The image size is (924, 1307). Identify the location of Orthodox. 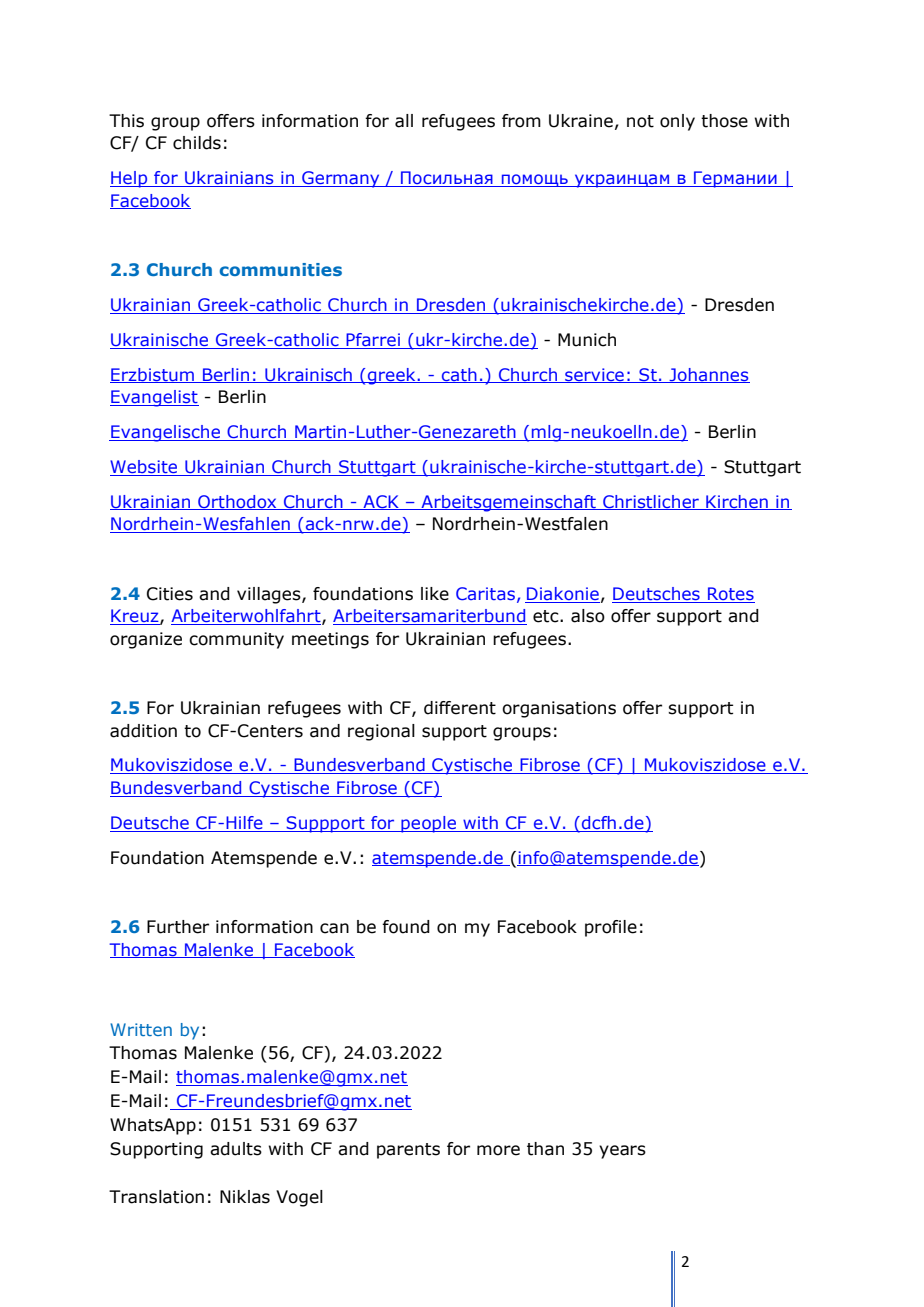
(237, 502).
